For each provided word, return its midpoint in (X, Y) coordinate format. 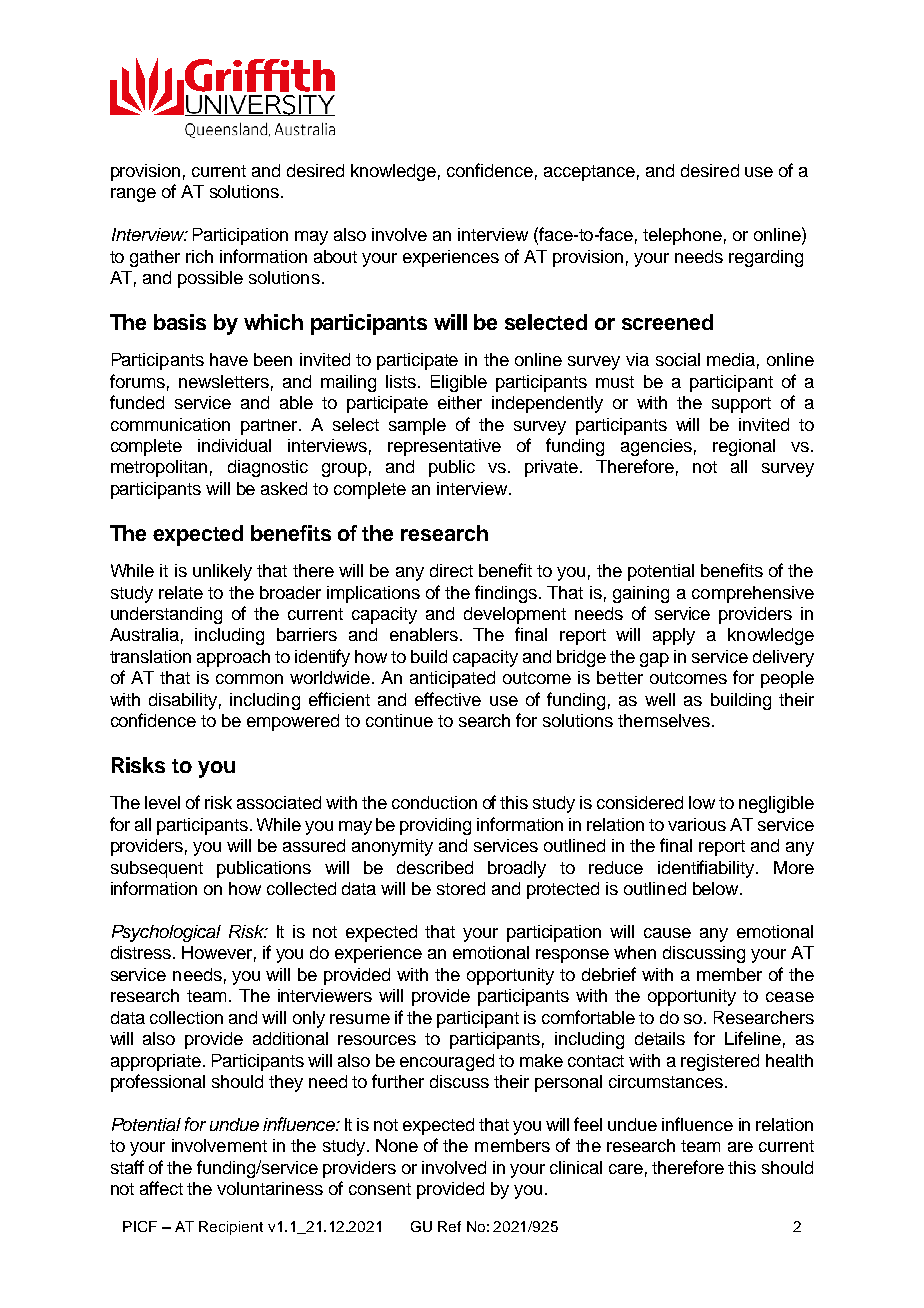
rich (199, 256)
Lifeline (753, 1038)
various (697, 824)
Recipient (231, 1228)
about (335, 256)
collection (186, 1017)
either (460, 402)
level (162, 802)
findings (507, 594)
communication (170, 424)
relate (181, 592)
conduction (434, 802)
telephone (682, 236)
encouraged (447, 1062)
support (741, 405)
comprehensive (753, 594)
